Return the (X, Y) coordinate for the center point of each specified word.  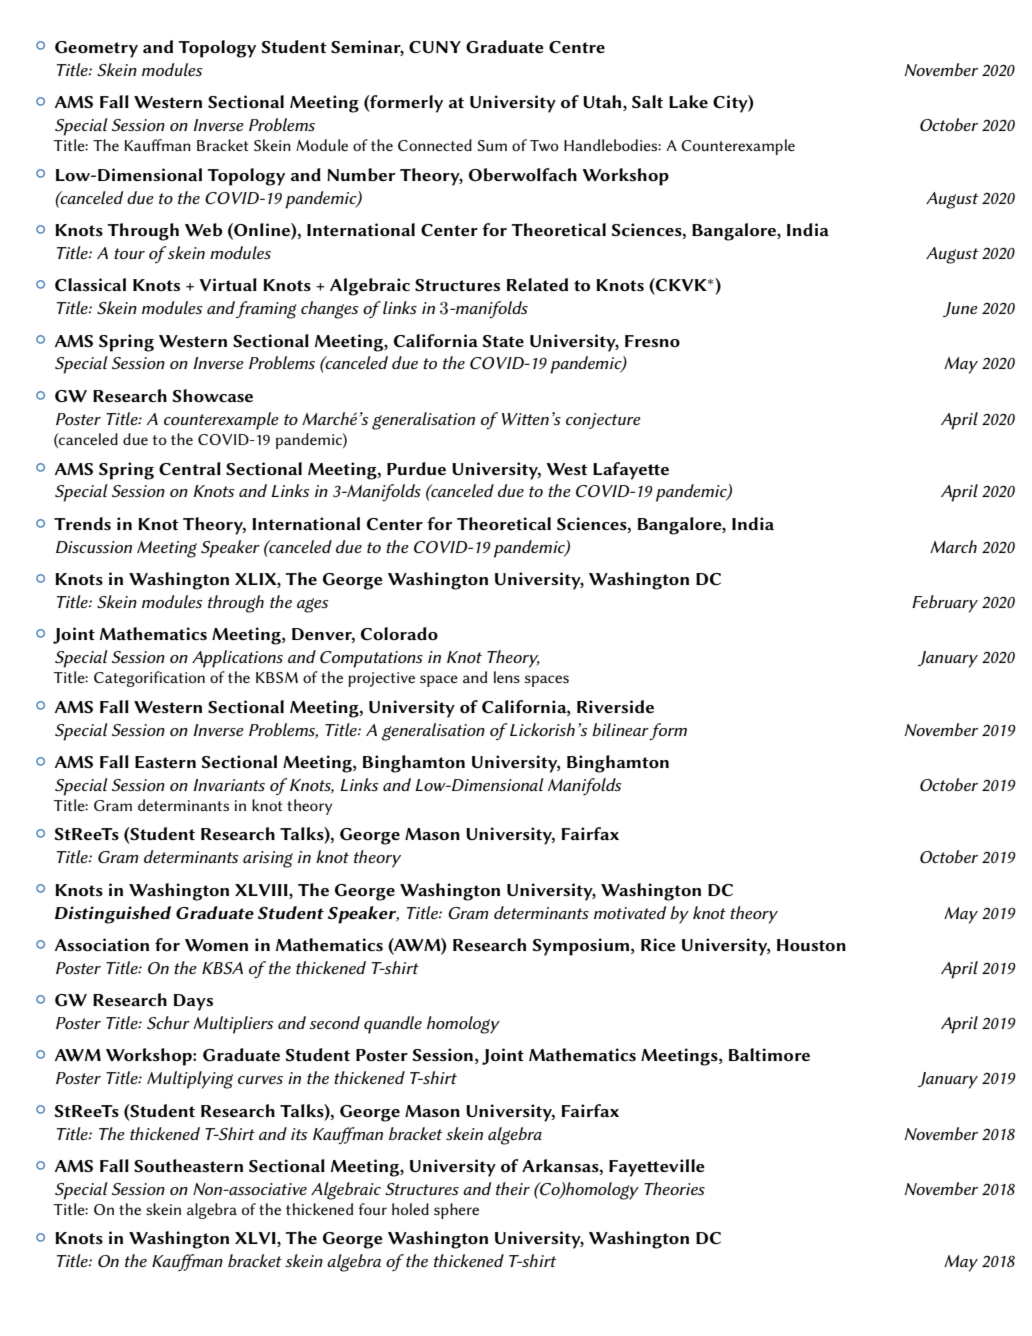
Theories (674, 1188)
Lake (688, 101)
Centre (577, 47)
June (960, 309)
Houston (811, 945)
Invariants (229, 785)
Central (190, 468)
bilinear (620, 729)
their (513, 1188)
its (299, 1134)
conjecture (603, 421)
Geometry (96, 49)
